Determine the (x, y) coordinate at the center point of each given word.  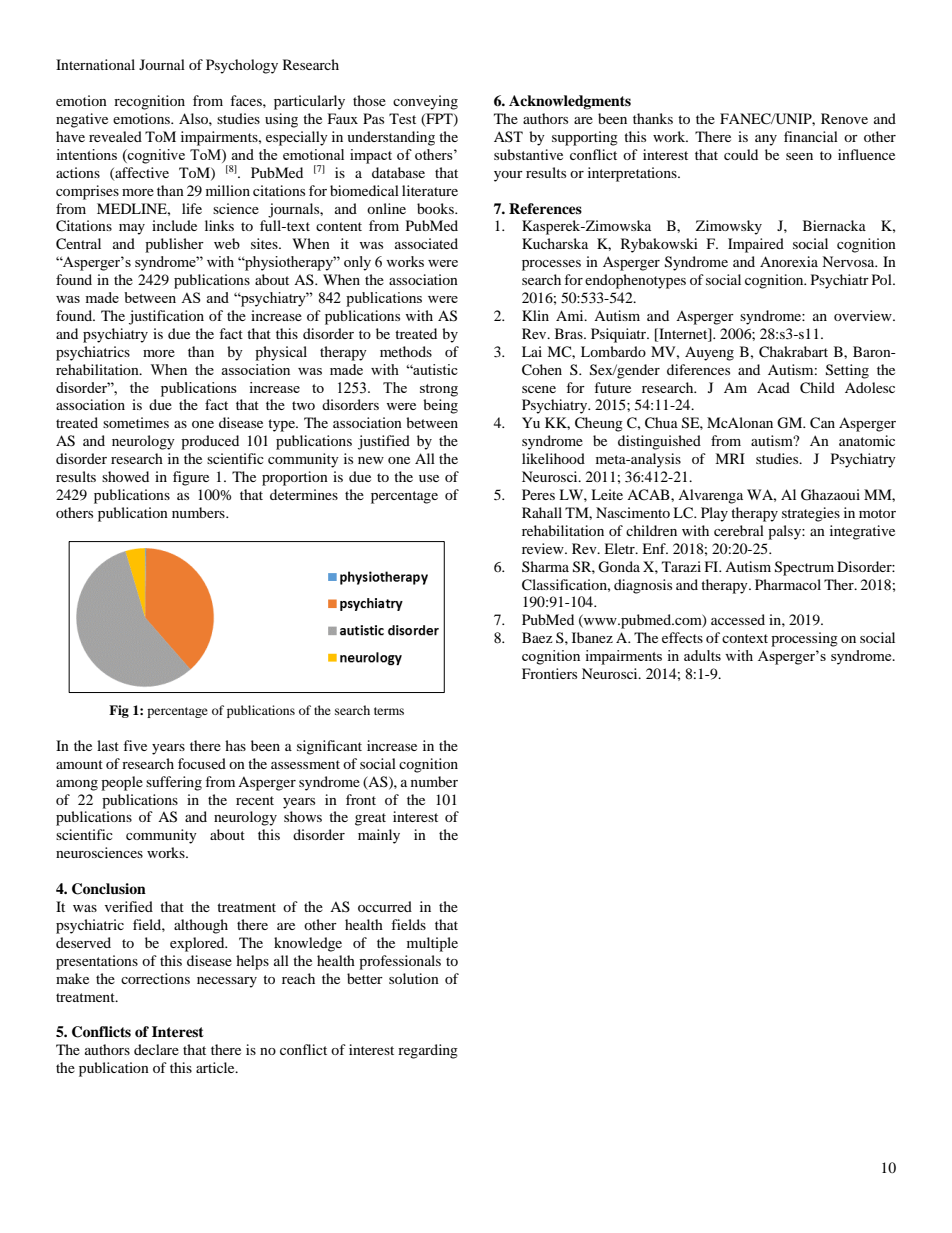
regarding (428, 1051)
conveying (425, 102)
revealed (115, 136)
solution (414, 978)
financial (811, 136)
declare (156, 1049)
